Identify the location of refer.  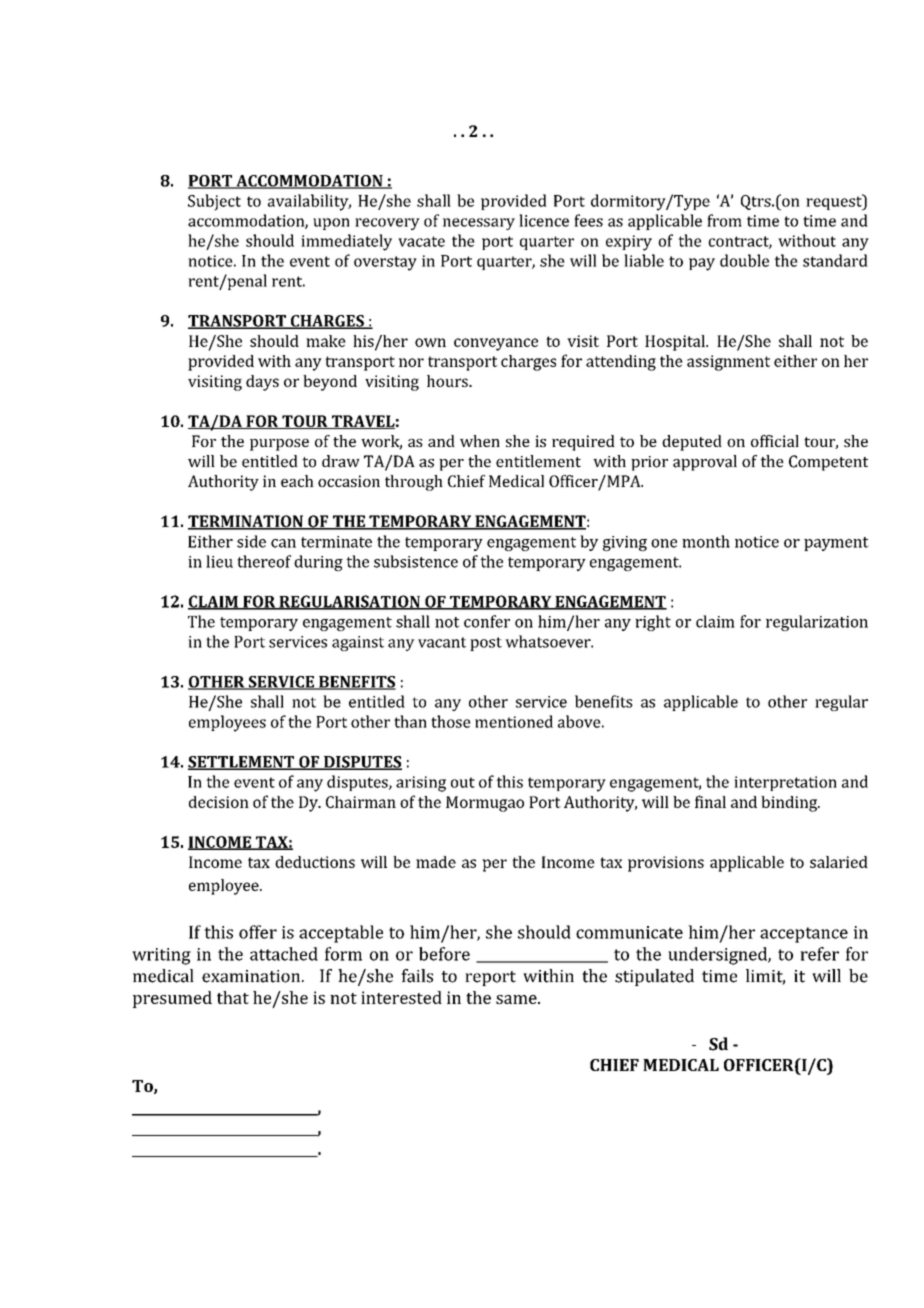
(819, 954).
